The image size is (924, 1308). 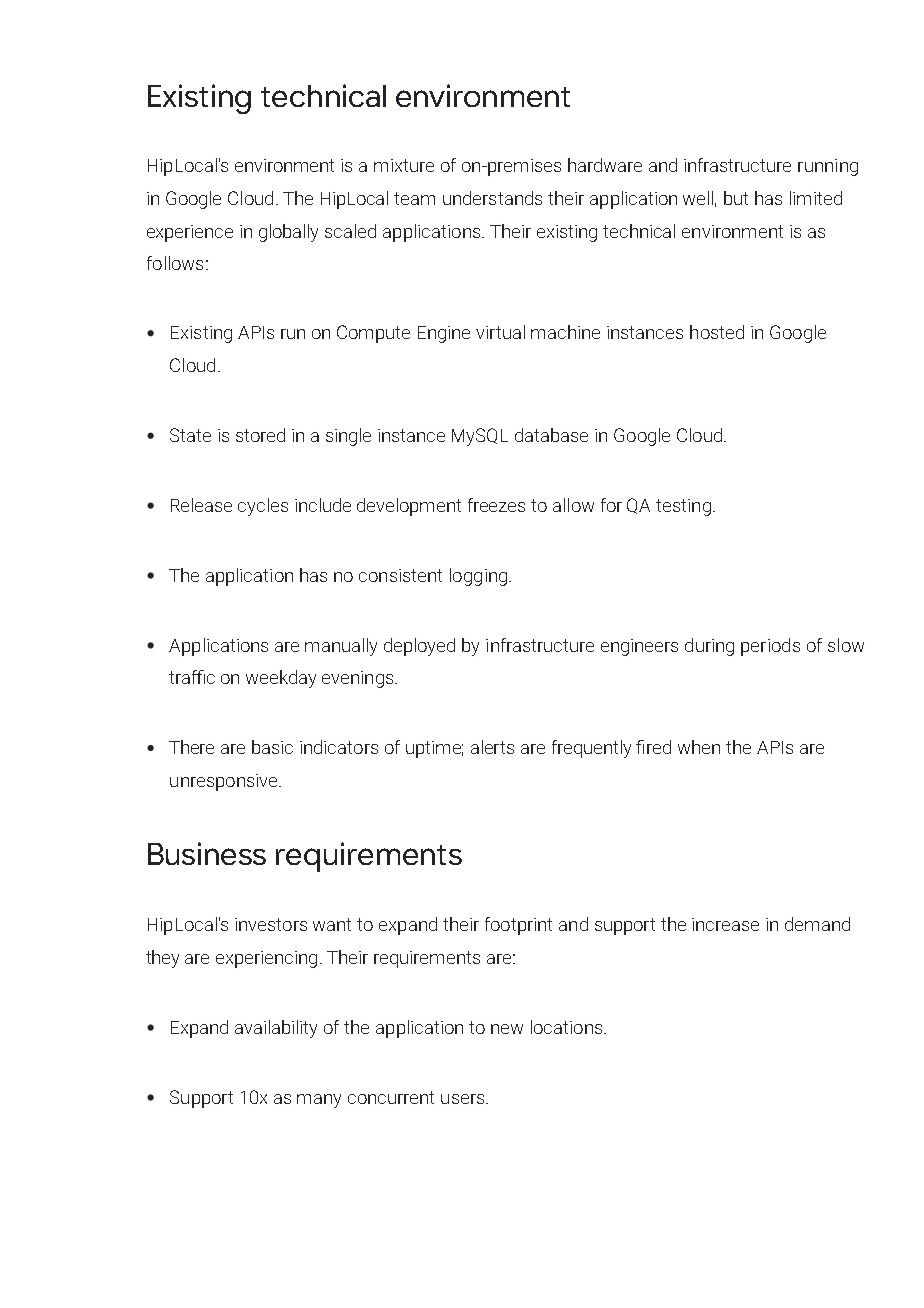 I want to click on weekday, so click(x=281, y=679).
